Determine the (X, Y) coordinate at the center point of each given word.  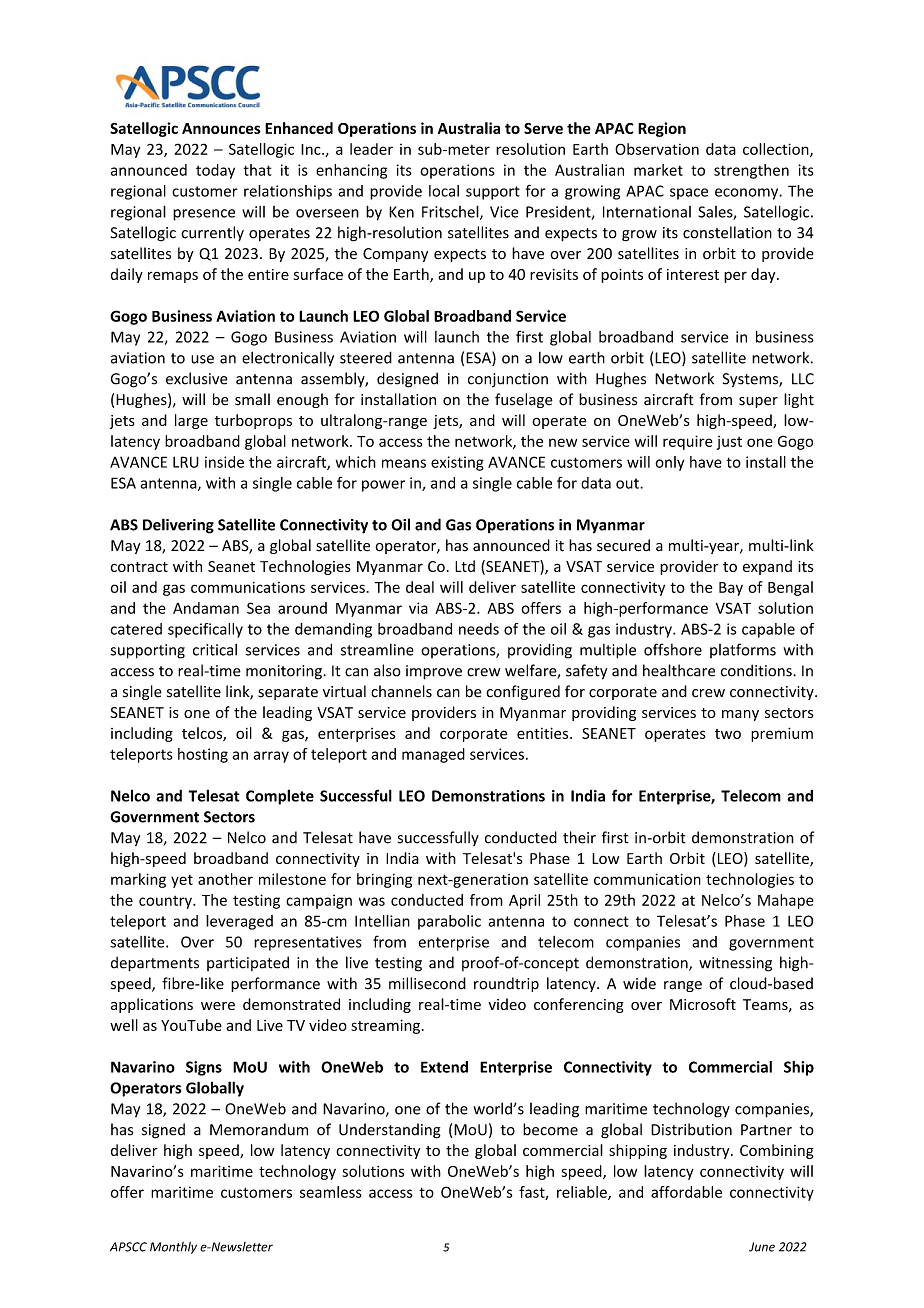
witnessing (735, 964)
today (215, 171)
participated (248, 963)
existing (457, 463)
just (729, 443)
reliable (583, 1193)
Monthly (173, 1248)
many (740, 715)
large (191, 421)
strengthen (751, 171)
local (444, 191)
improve (434, 672)
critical (215, 649)
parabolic (449, 922)
